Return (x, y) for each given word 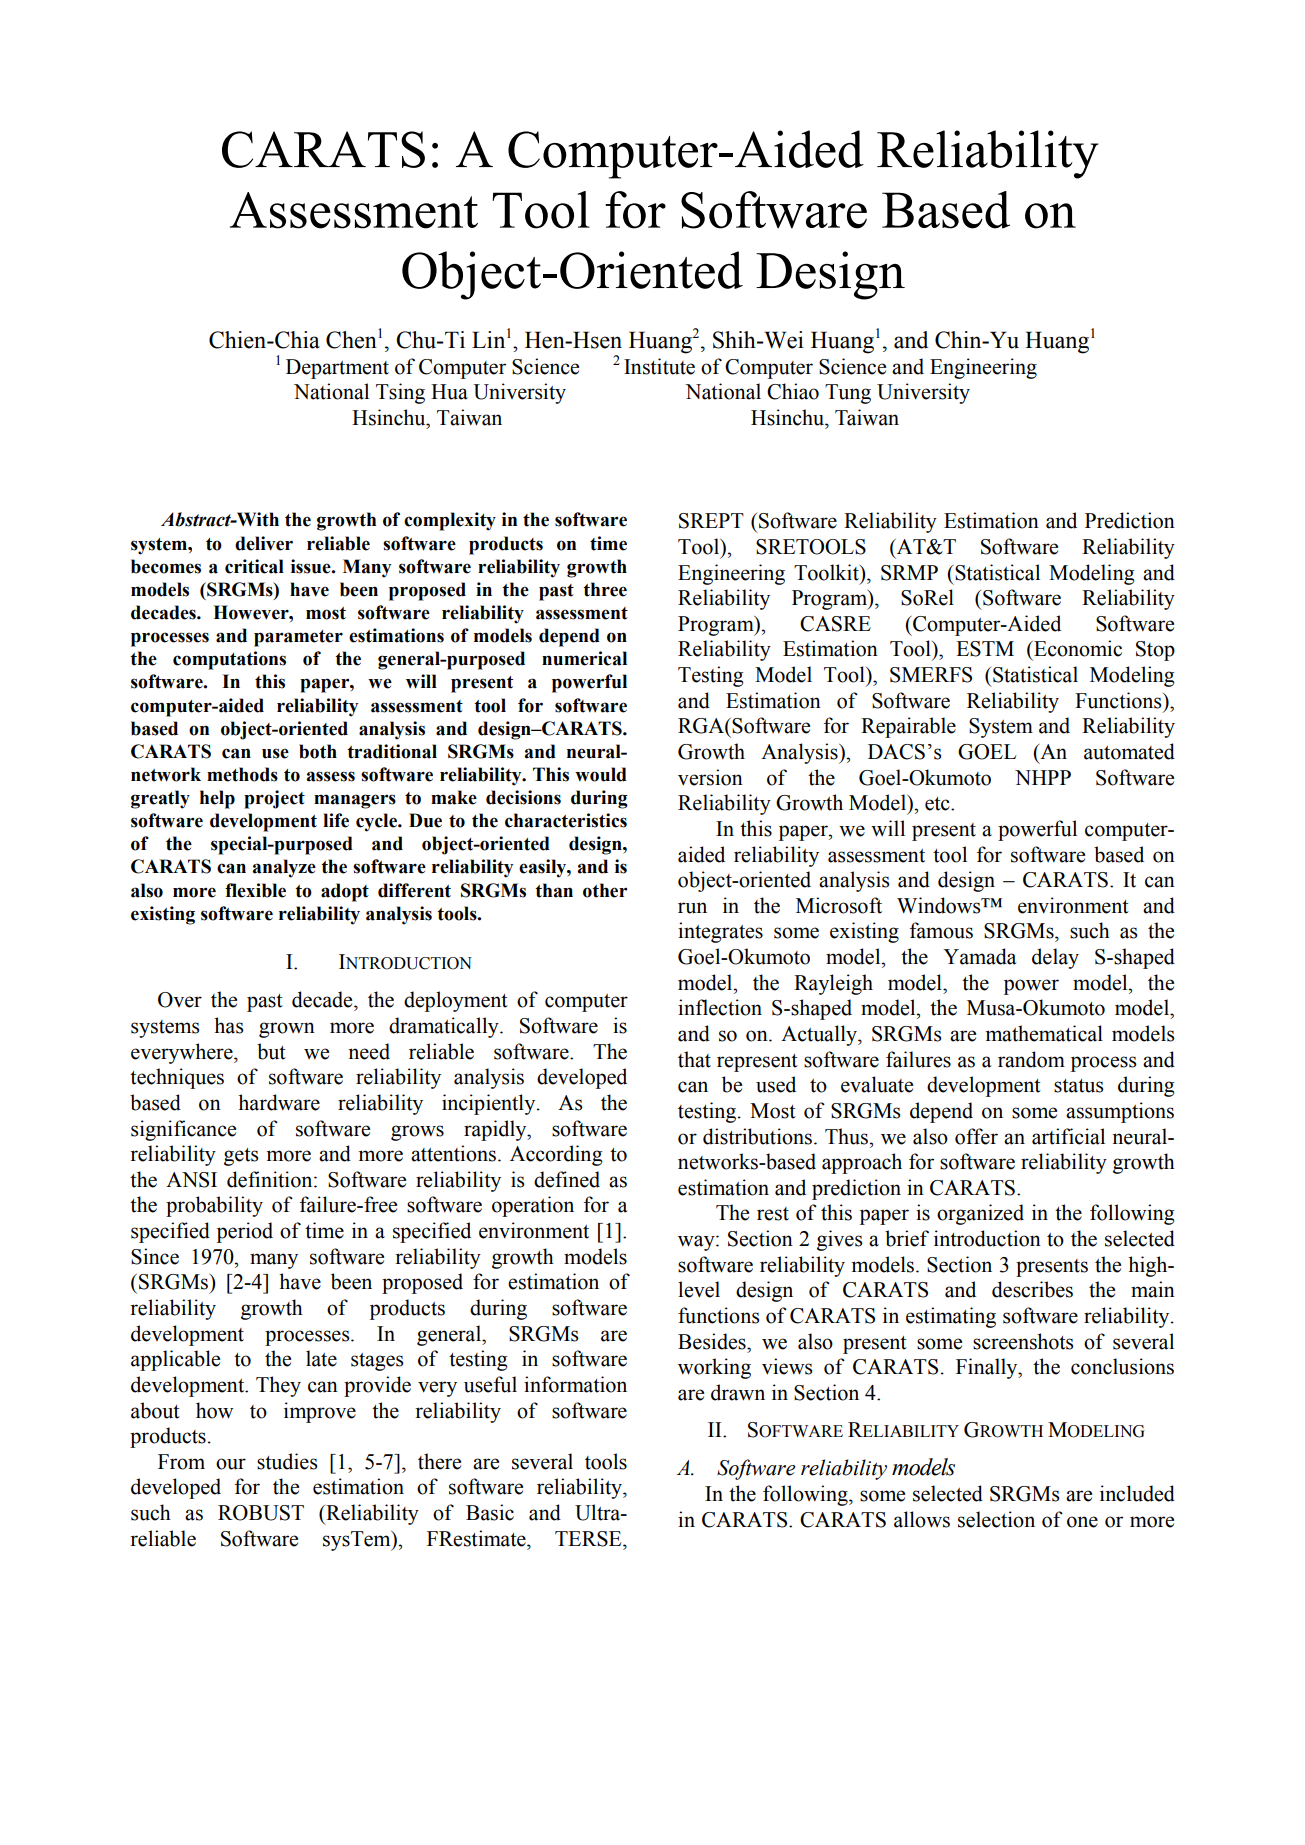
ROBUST (261, 1513)
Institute (659, 366)
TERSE (589, 1539)
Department (337, 369)
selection (996, 1519)
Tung (848, 394)
